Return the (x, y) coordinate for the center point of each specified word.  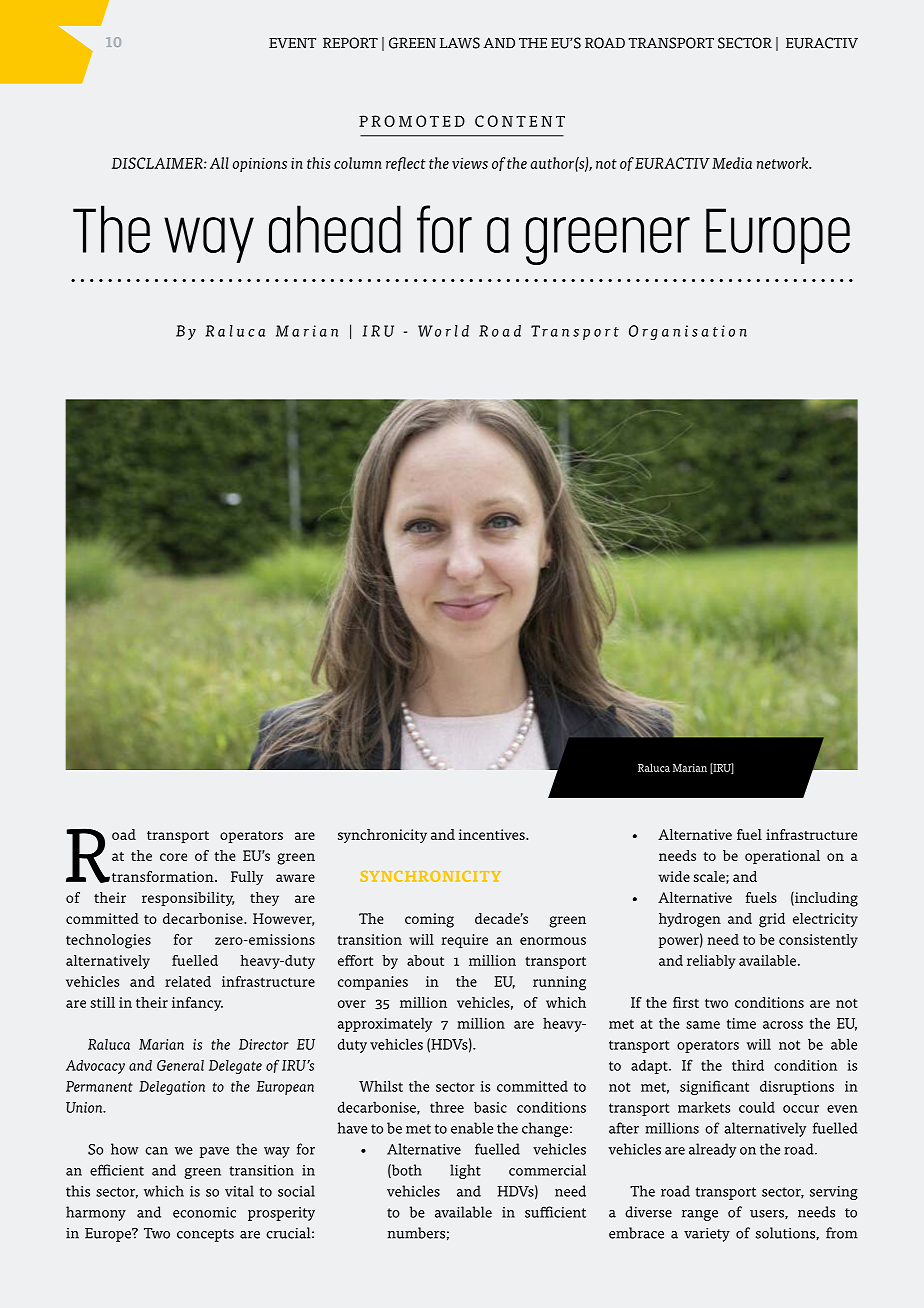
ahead (335, 229)
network (784, 163)
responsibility (188, 899)
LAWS (460, 43)
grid (772, 920)
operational (782, 857)
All (219, 163)
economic (204, 1212)
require (464, 941)
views (470, 163)
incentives (493, 834)
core (173, 857)
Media (732, 163)
